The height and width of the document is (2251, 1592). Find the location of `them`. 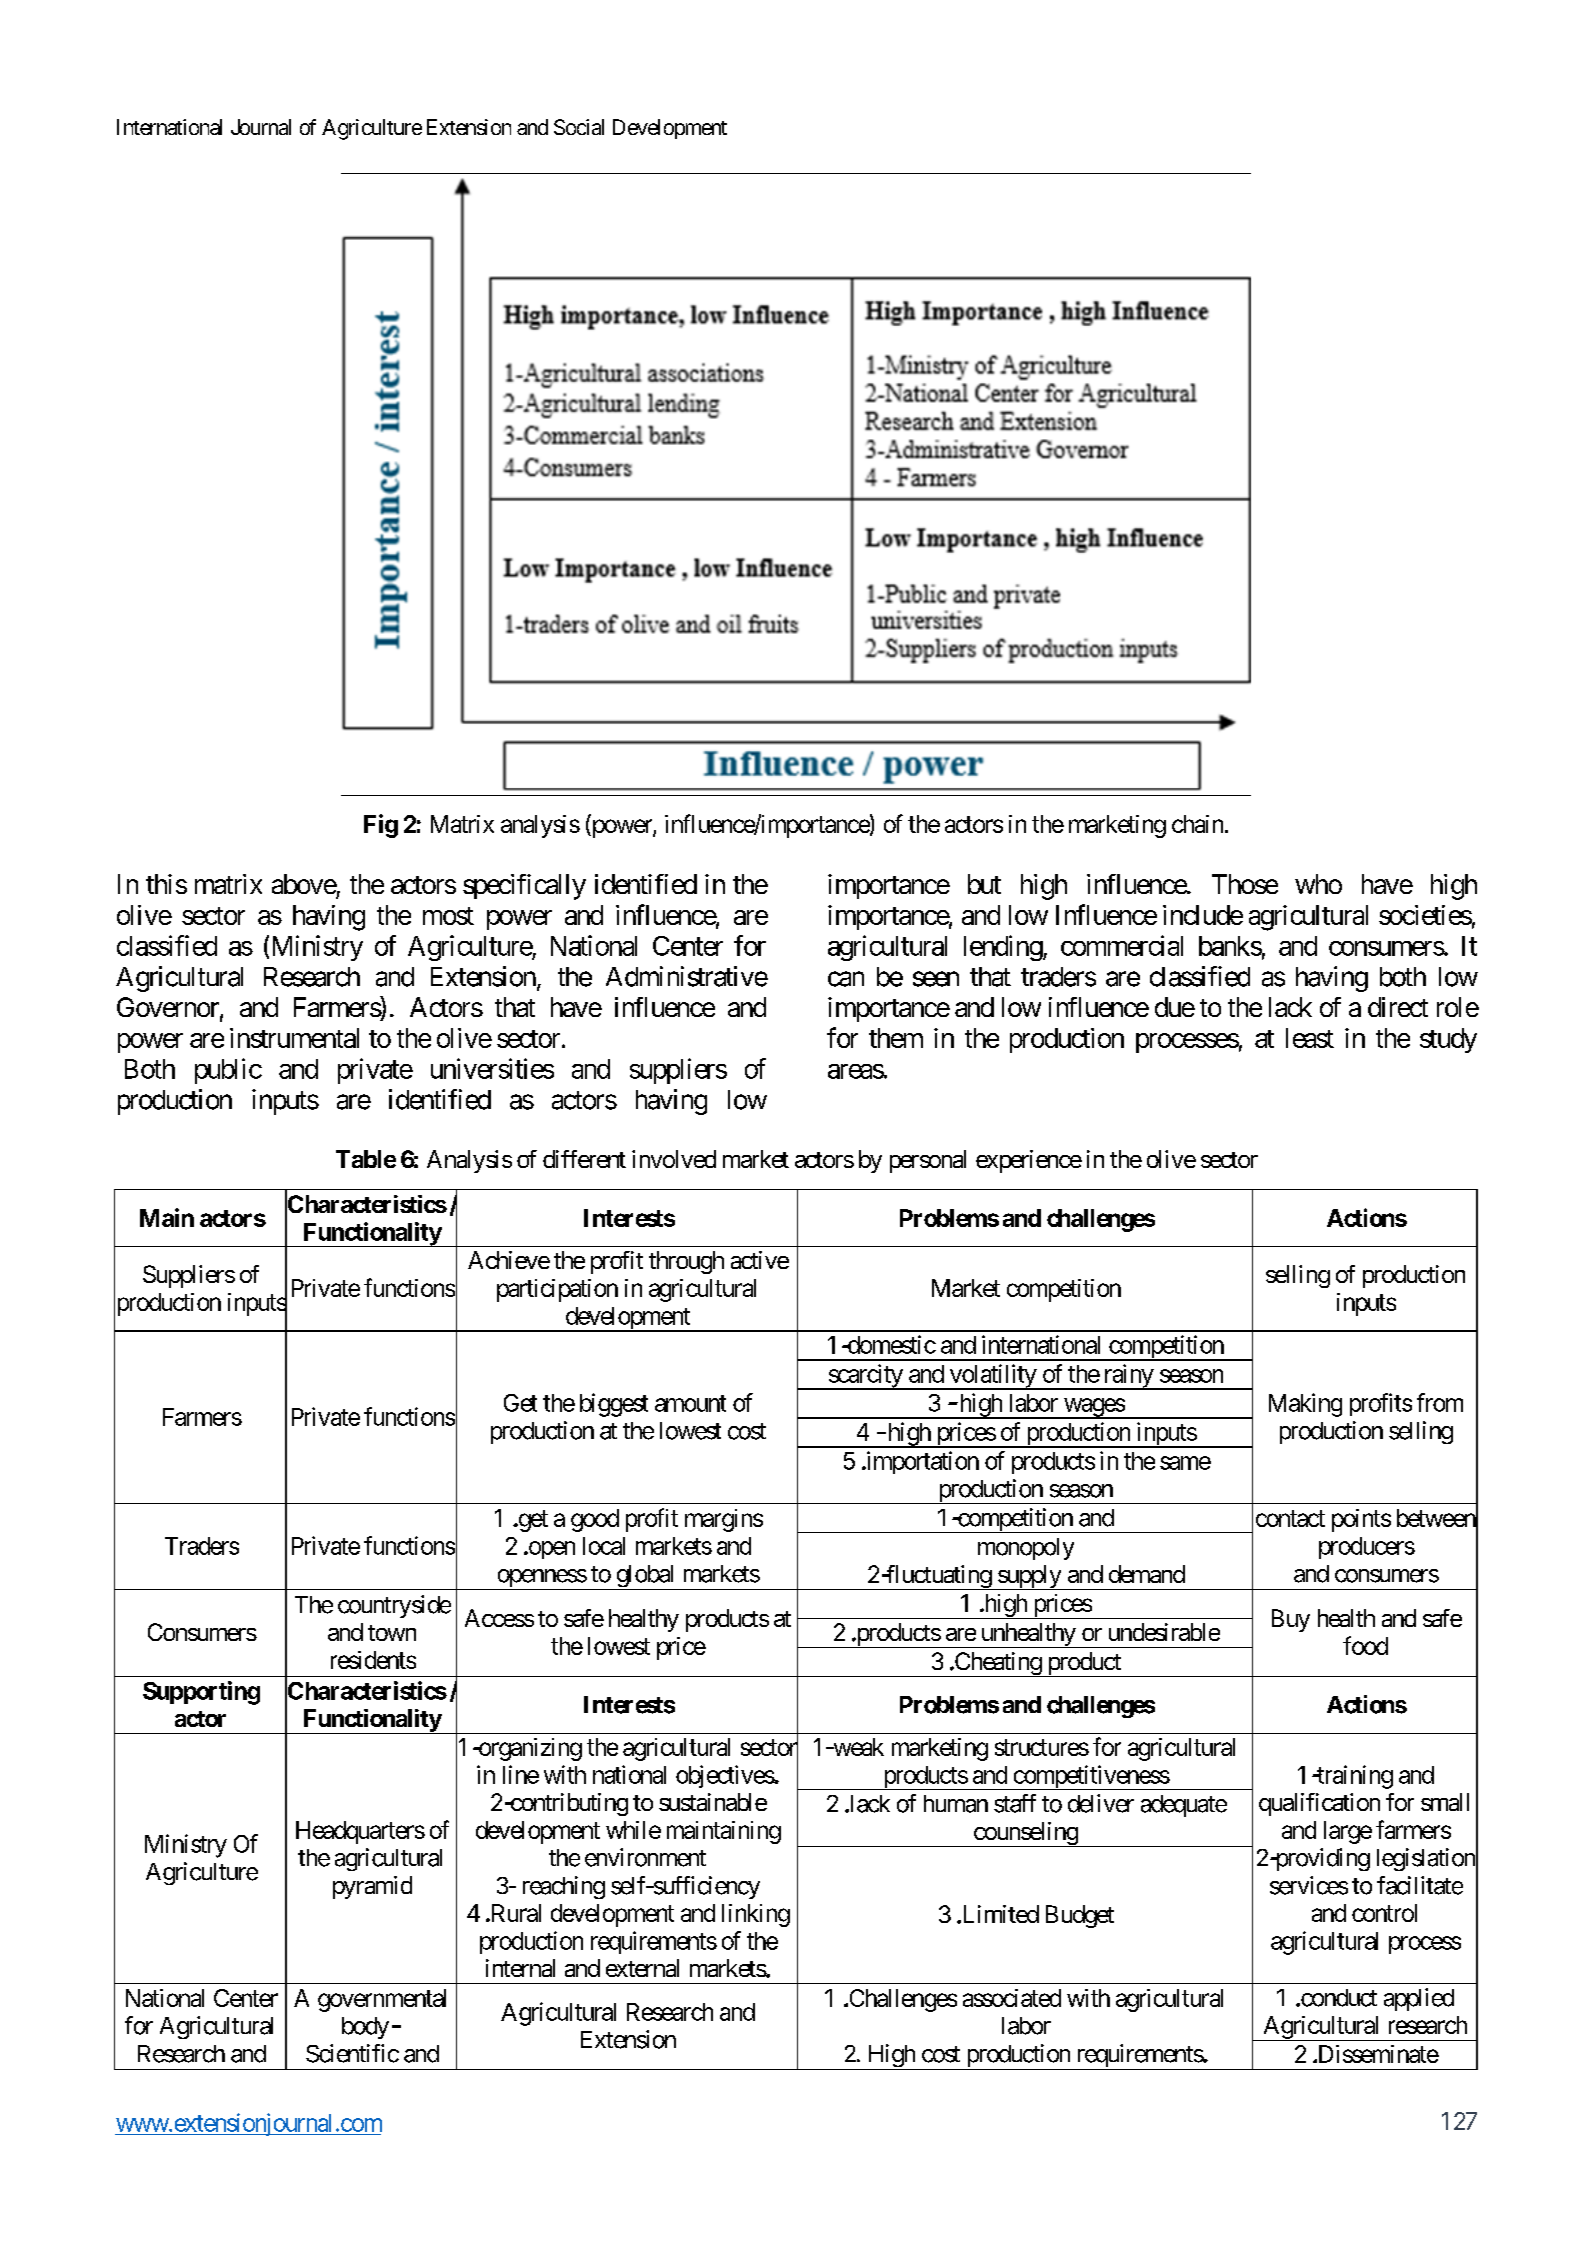

them is located at coordinates (896, 1038).
